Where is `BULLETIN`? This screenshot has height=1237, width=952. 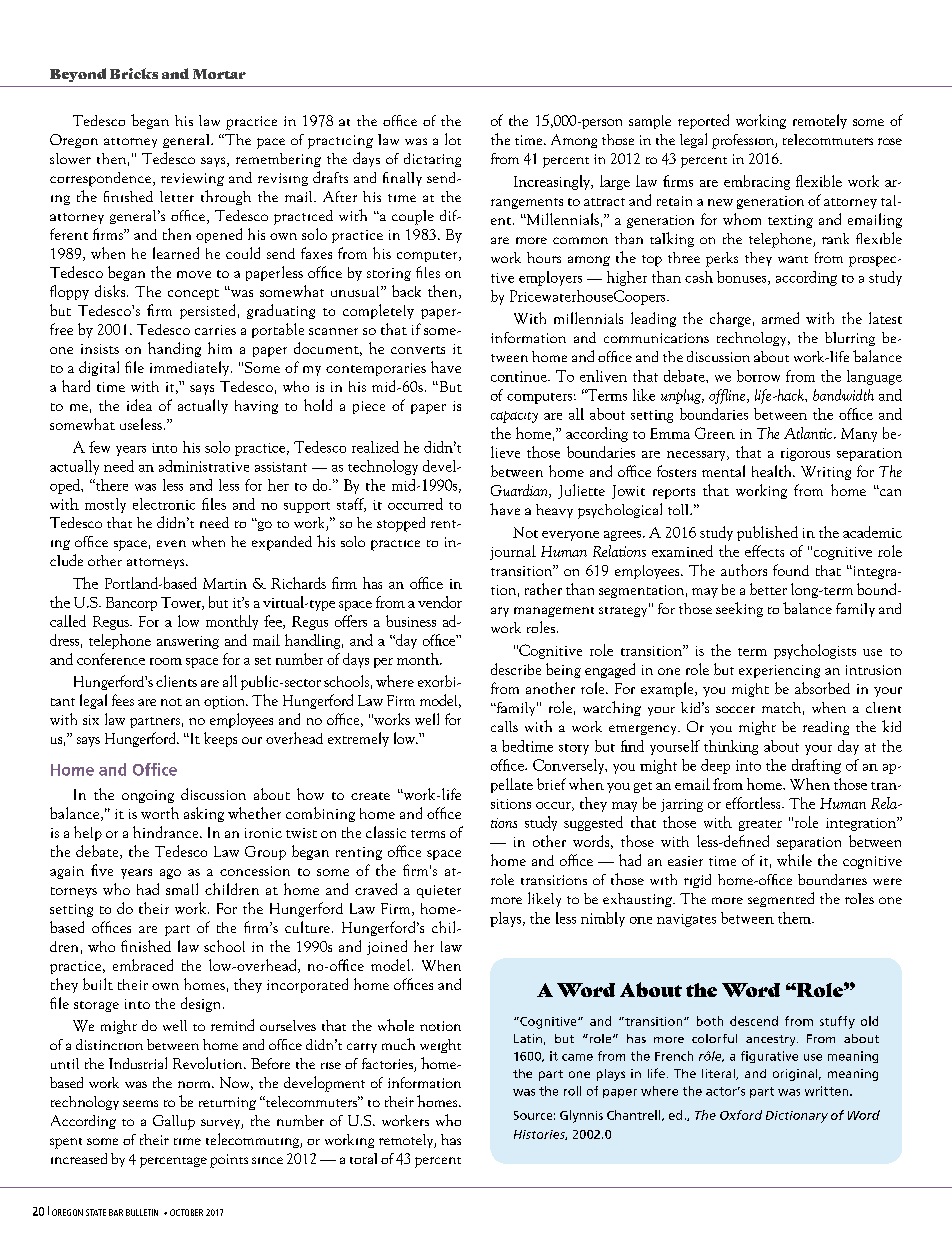
BULLETIN is located at coordinates (142, 1212).
